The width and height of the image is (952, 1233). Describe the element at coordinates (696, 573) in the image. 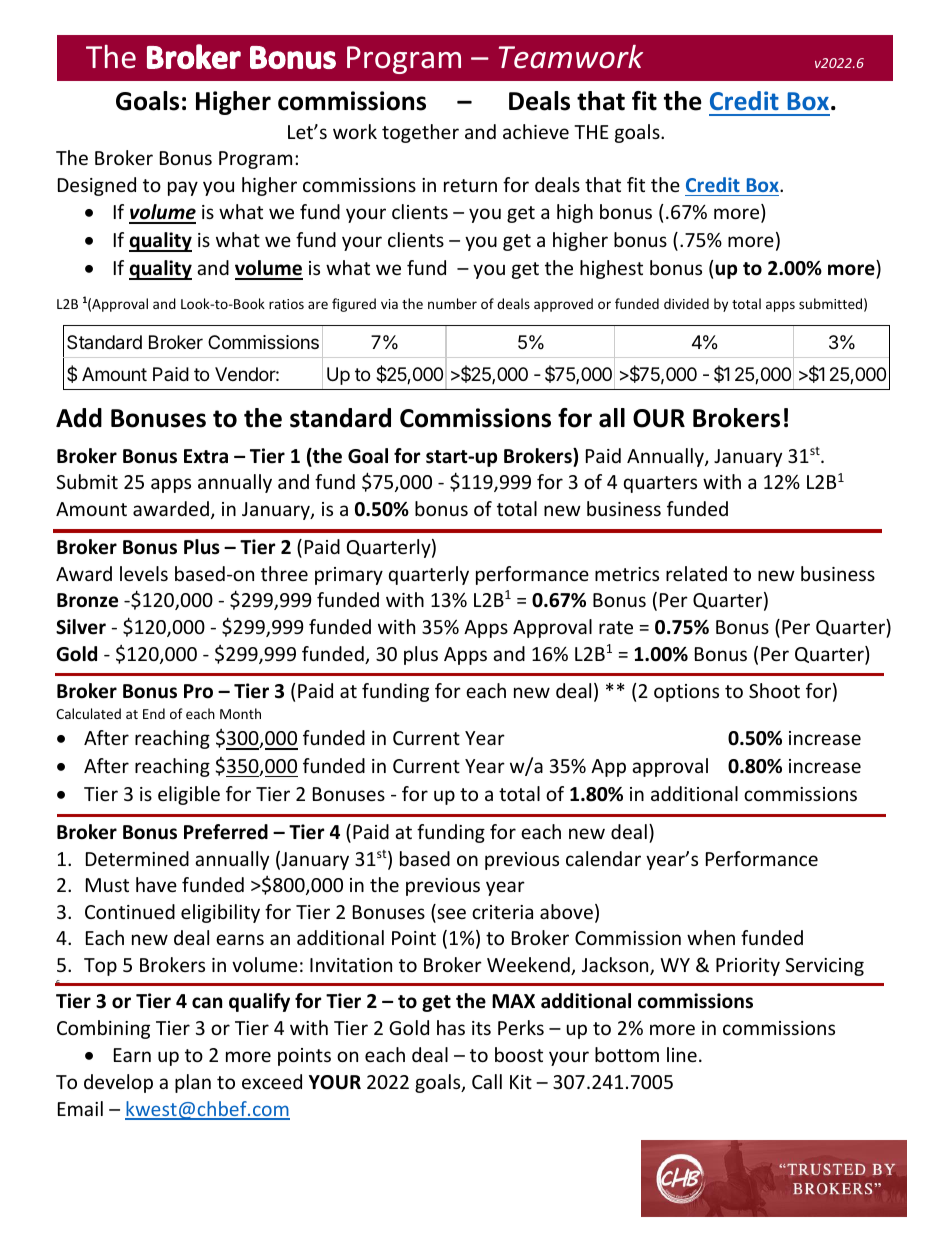

I see `related` at that location.
